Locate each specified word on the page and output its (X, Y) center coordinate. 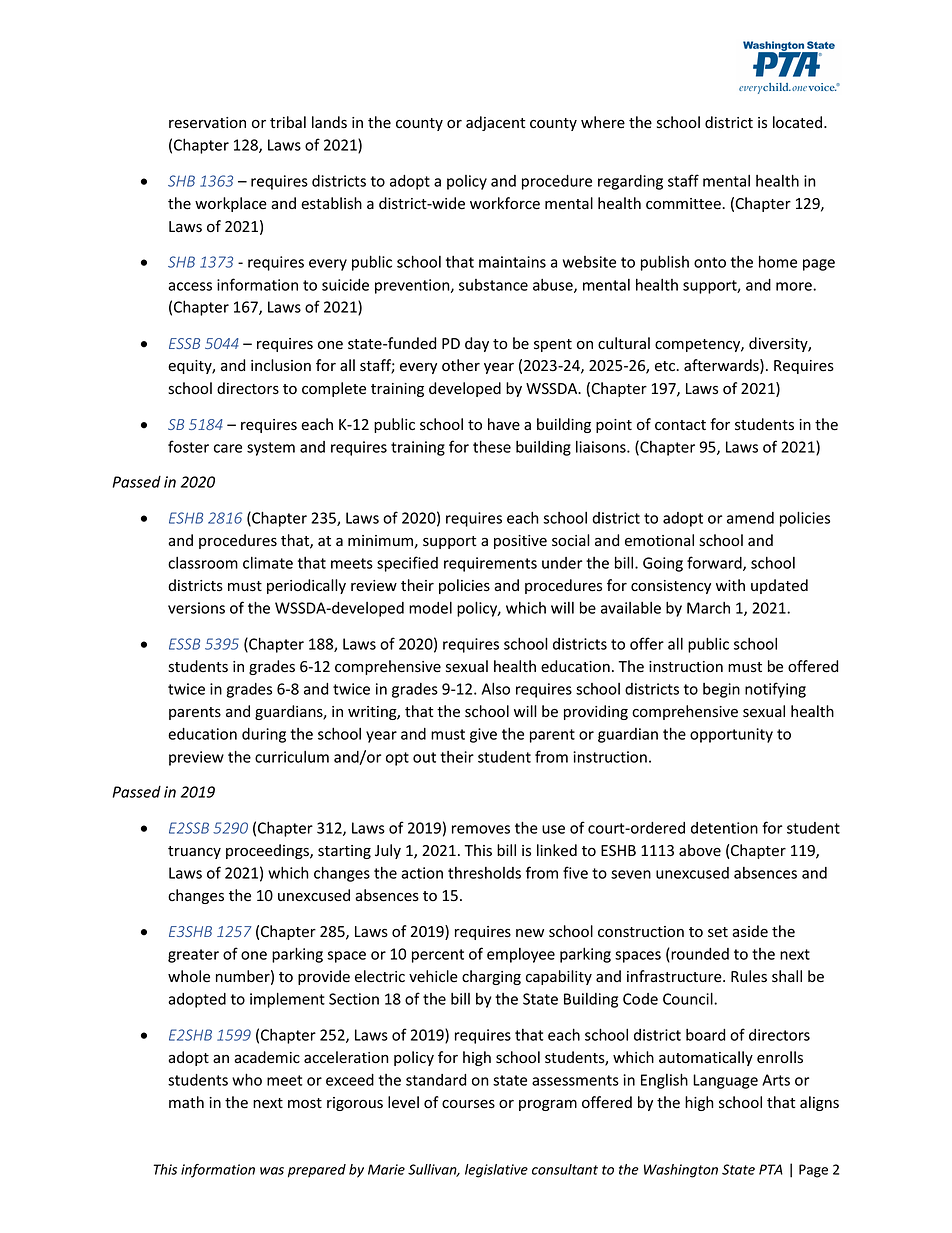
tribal (288, 122)
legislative (496, 1171)
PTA (771, 1169)
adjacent (495, 123)
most (305, 1103)
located (797, 122)
